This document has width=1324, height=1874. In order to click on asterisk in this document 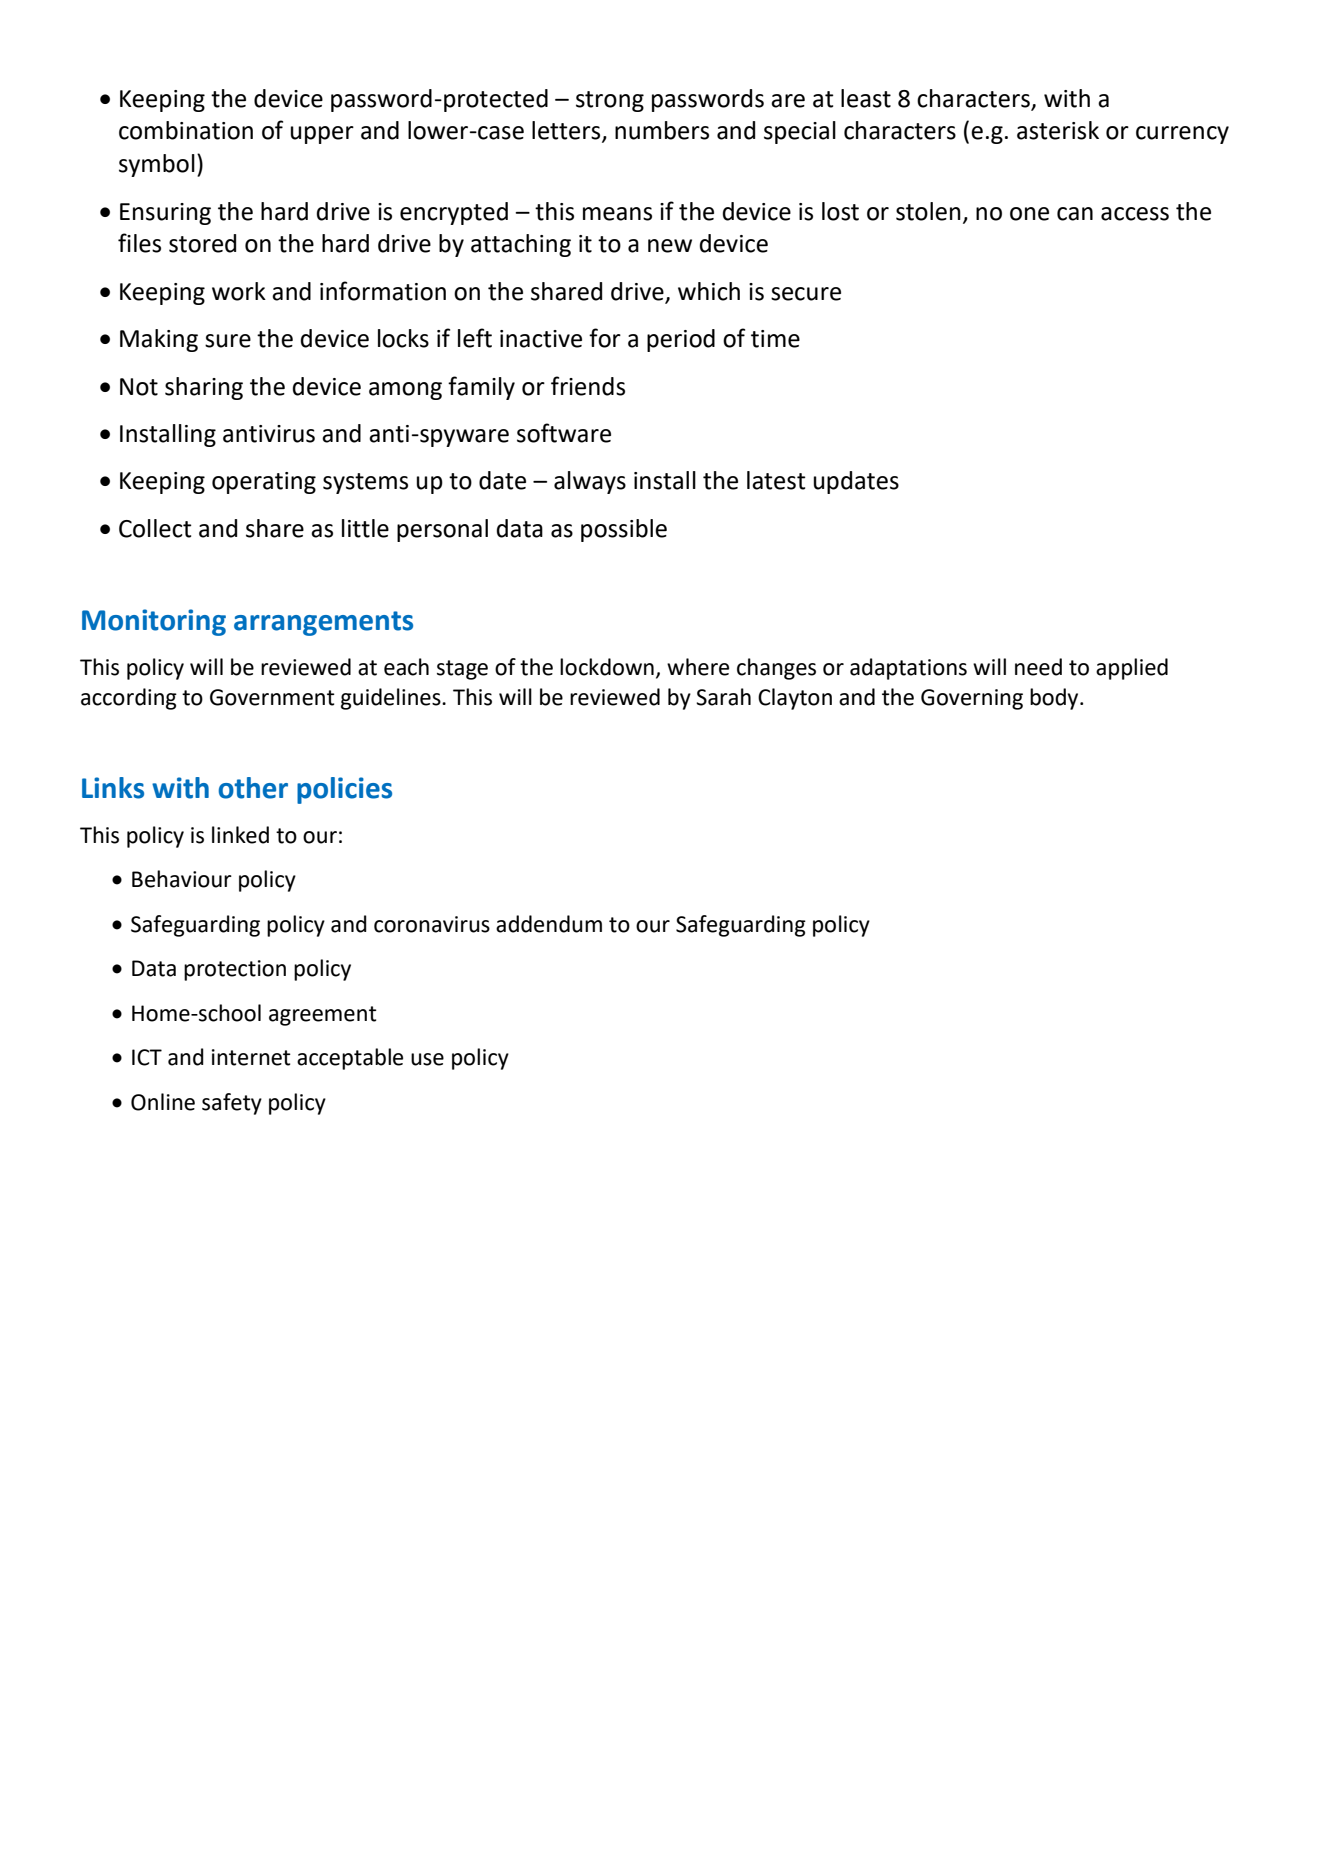, I will do `click(1058, 130)`.
